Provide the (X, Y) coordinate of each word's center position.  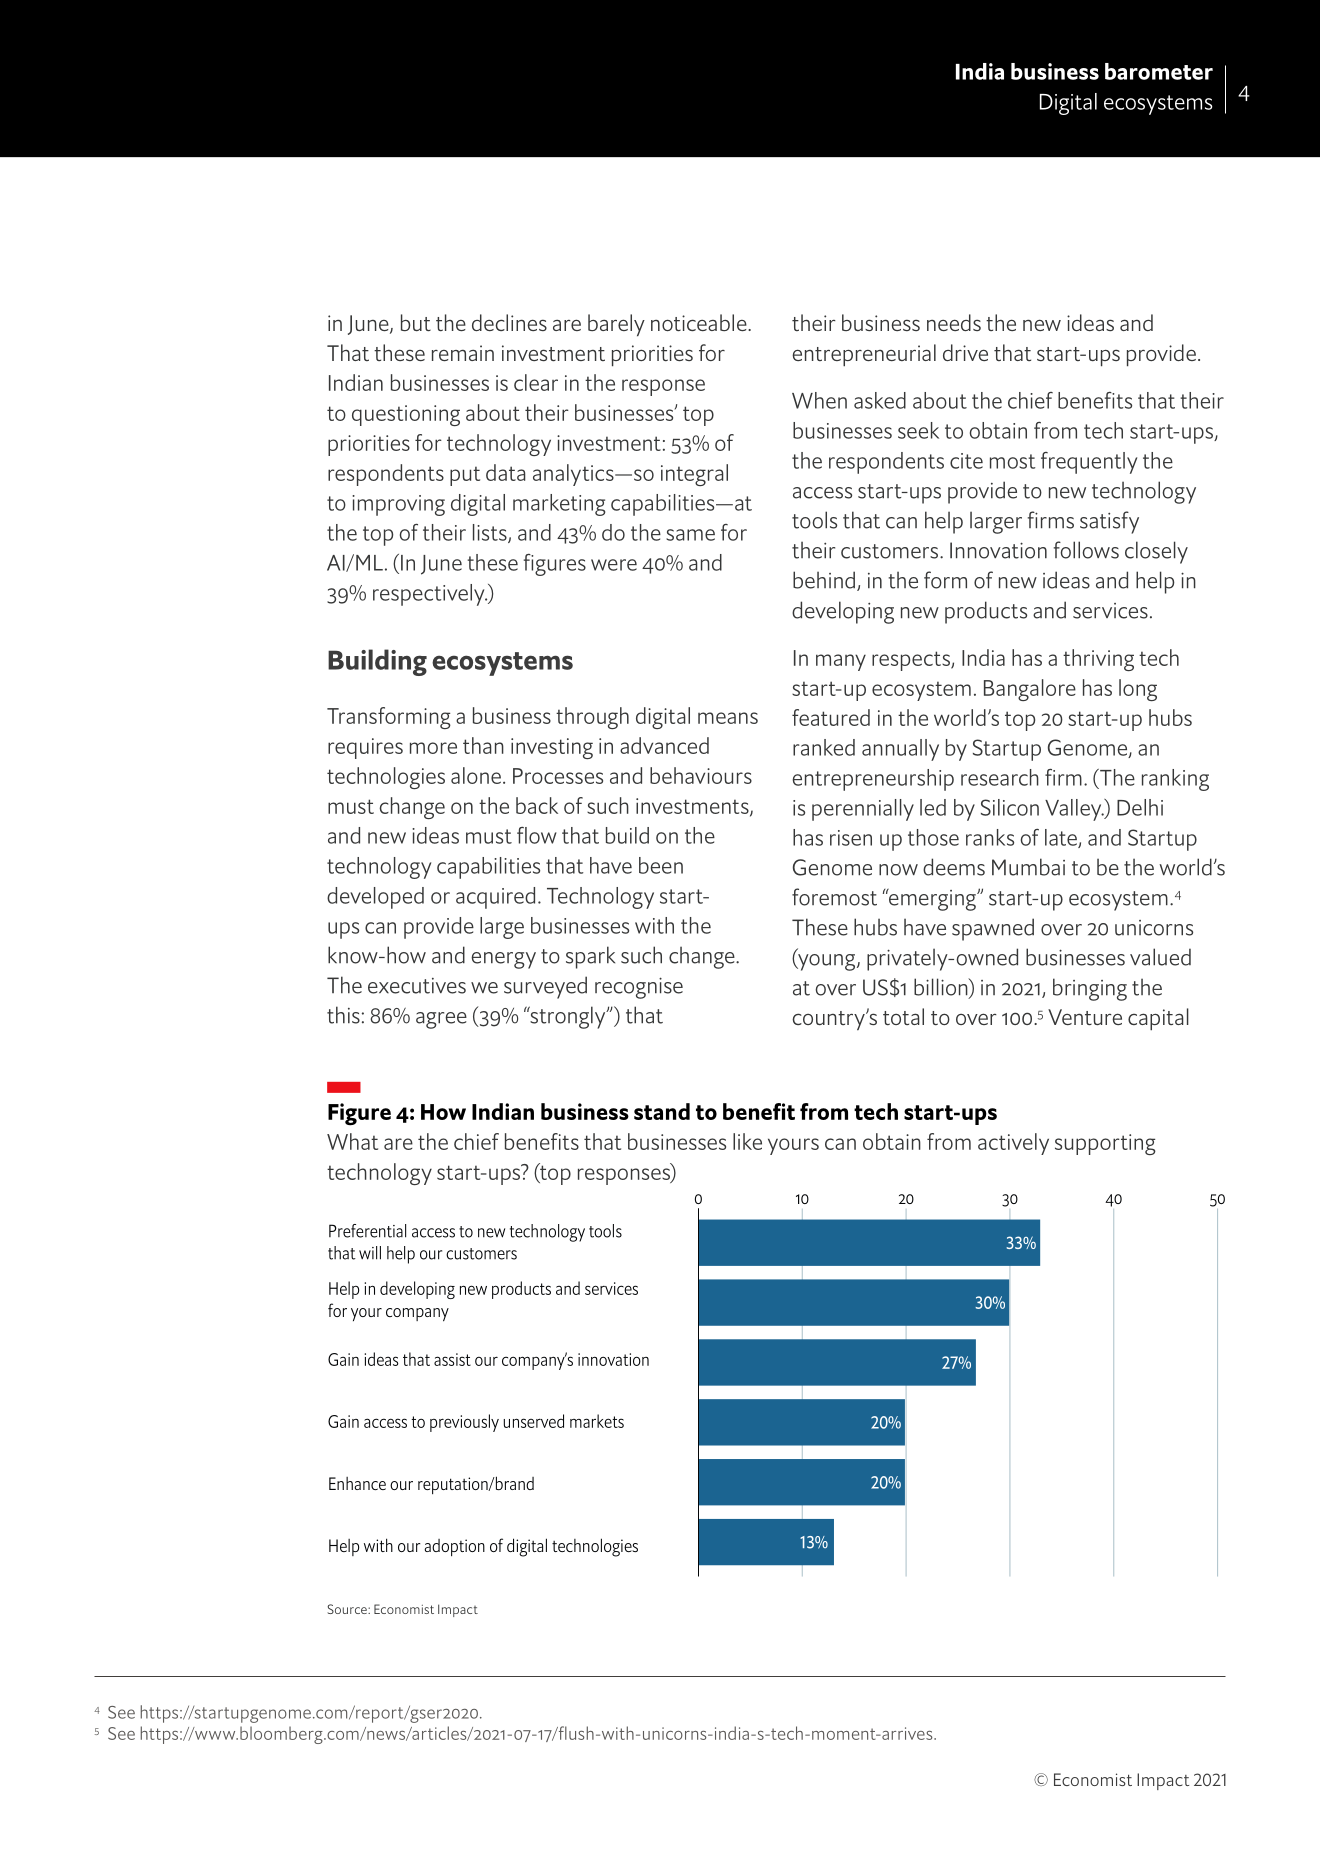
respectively (430, 595)
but (416, 322)
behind (824, 580)
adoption (454, 1547)
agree (441, 1020)
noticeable (700, 322)
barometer (1159, 71)
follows (1086, 550)
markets (597, 1421)
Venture (1085, 1017)
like (747, 1141)
